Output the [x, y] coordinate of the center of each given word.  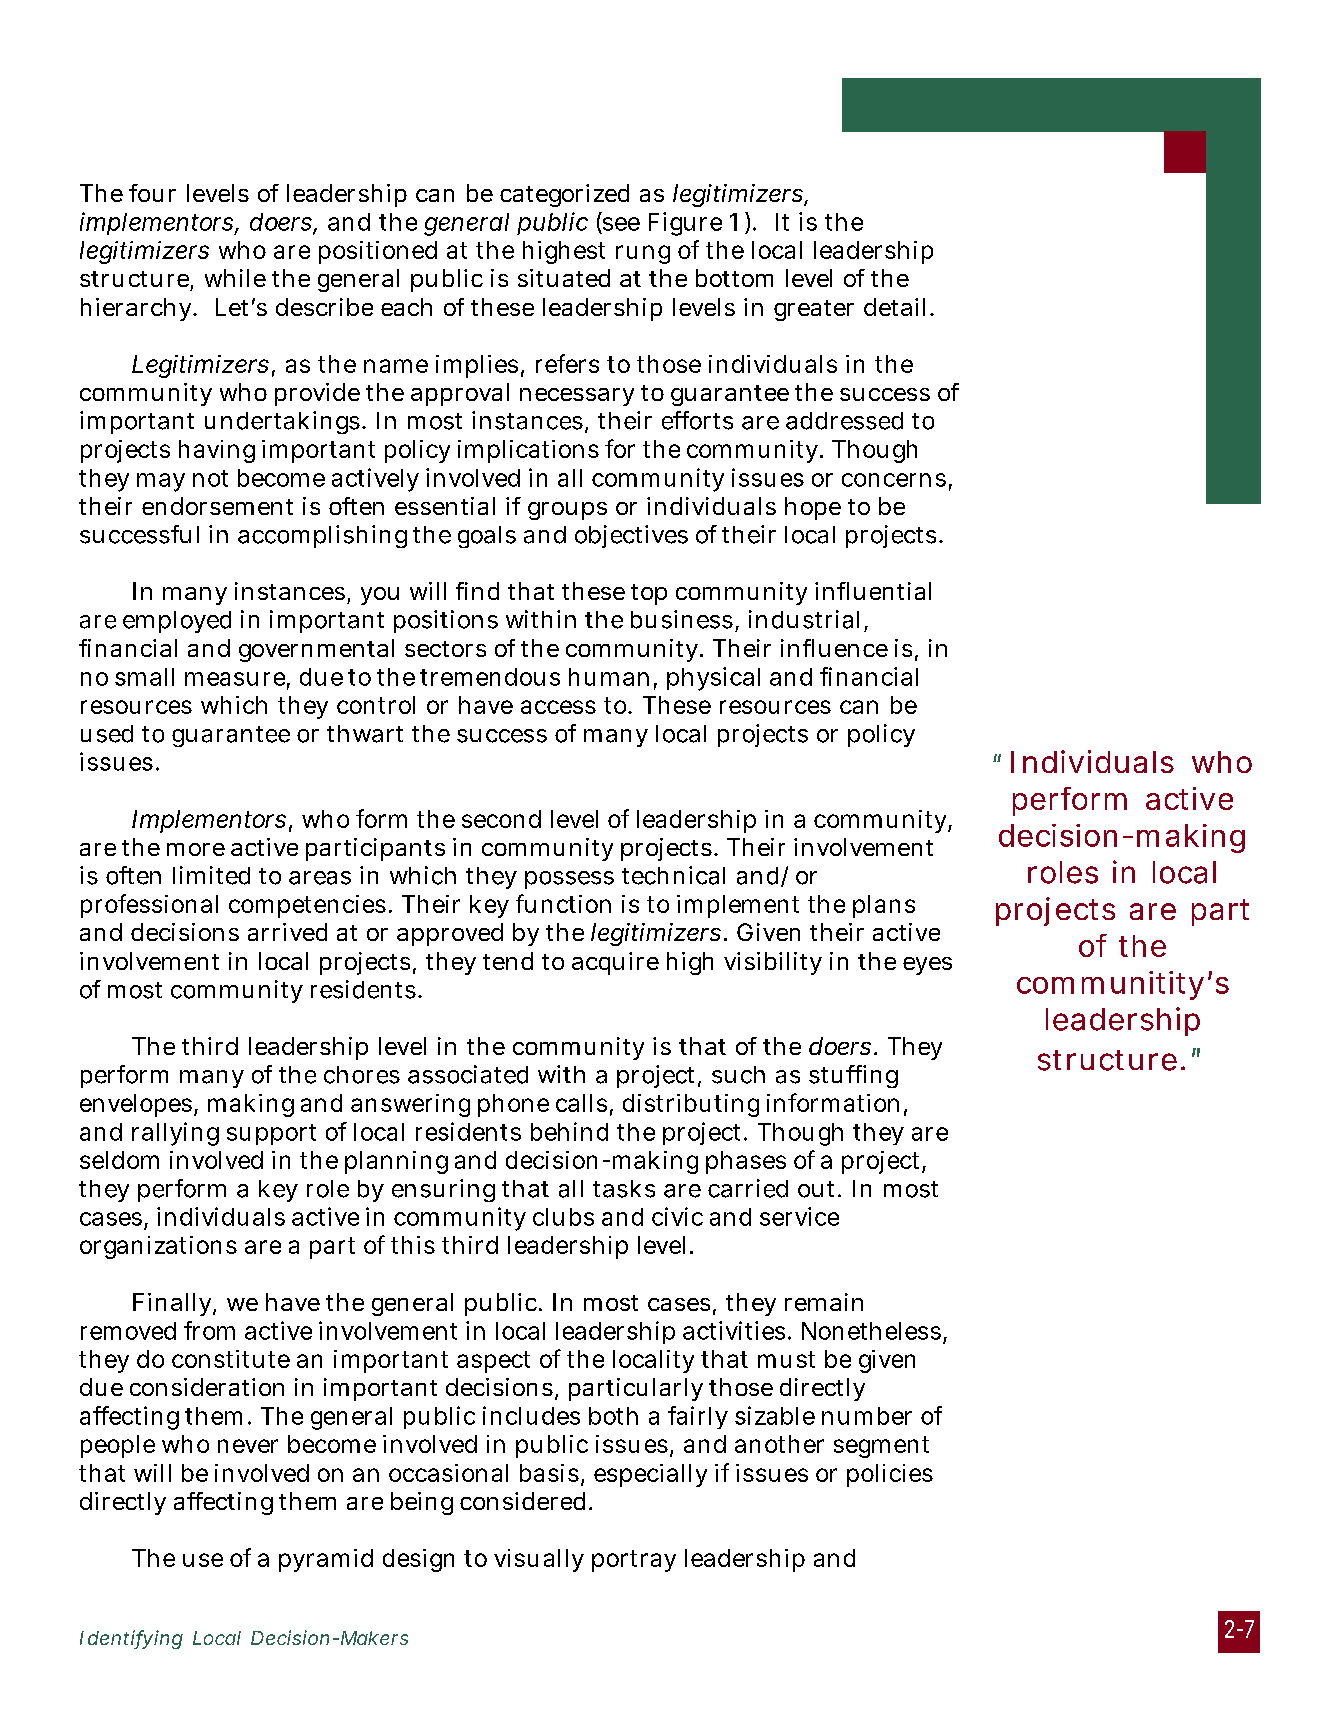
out [819, 1189]
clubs [563, 1217]
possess [569, 880]
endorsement [217, 506]
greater [814, 310]
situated [564, 278]
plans [884, 906]
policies [890, 1475]
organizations [158, 1247]
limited [211, 875]
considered [526, 1501]
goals [487, 537]
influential [873, 591]
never [248, 1446]
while [235, 278]
